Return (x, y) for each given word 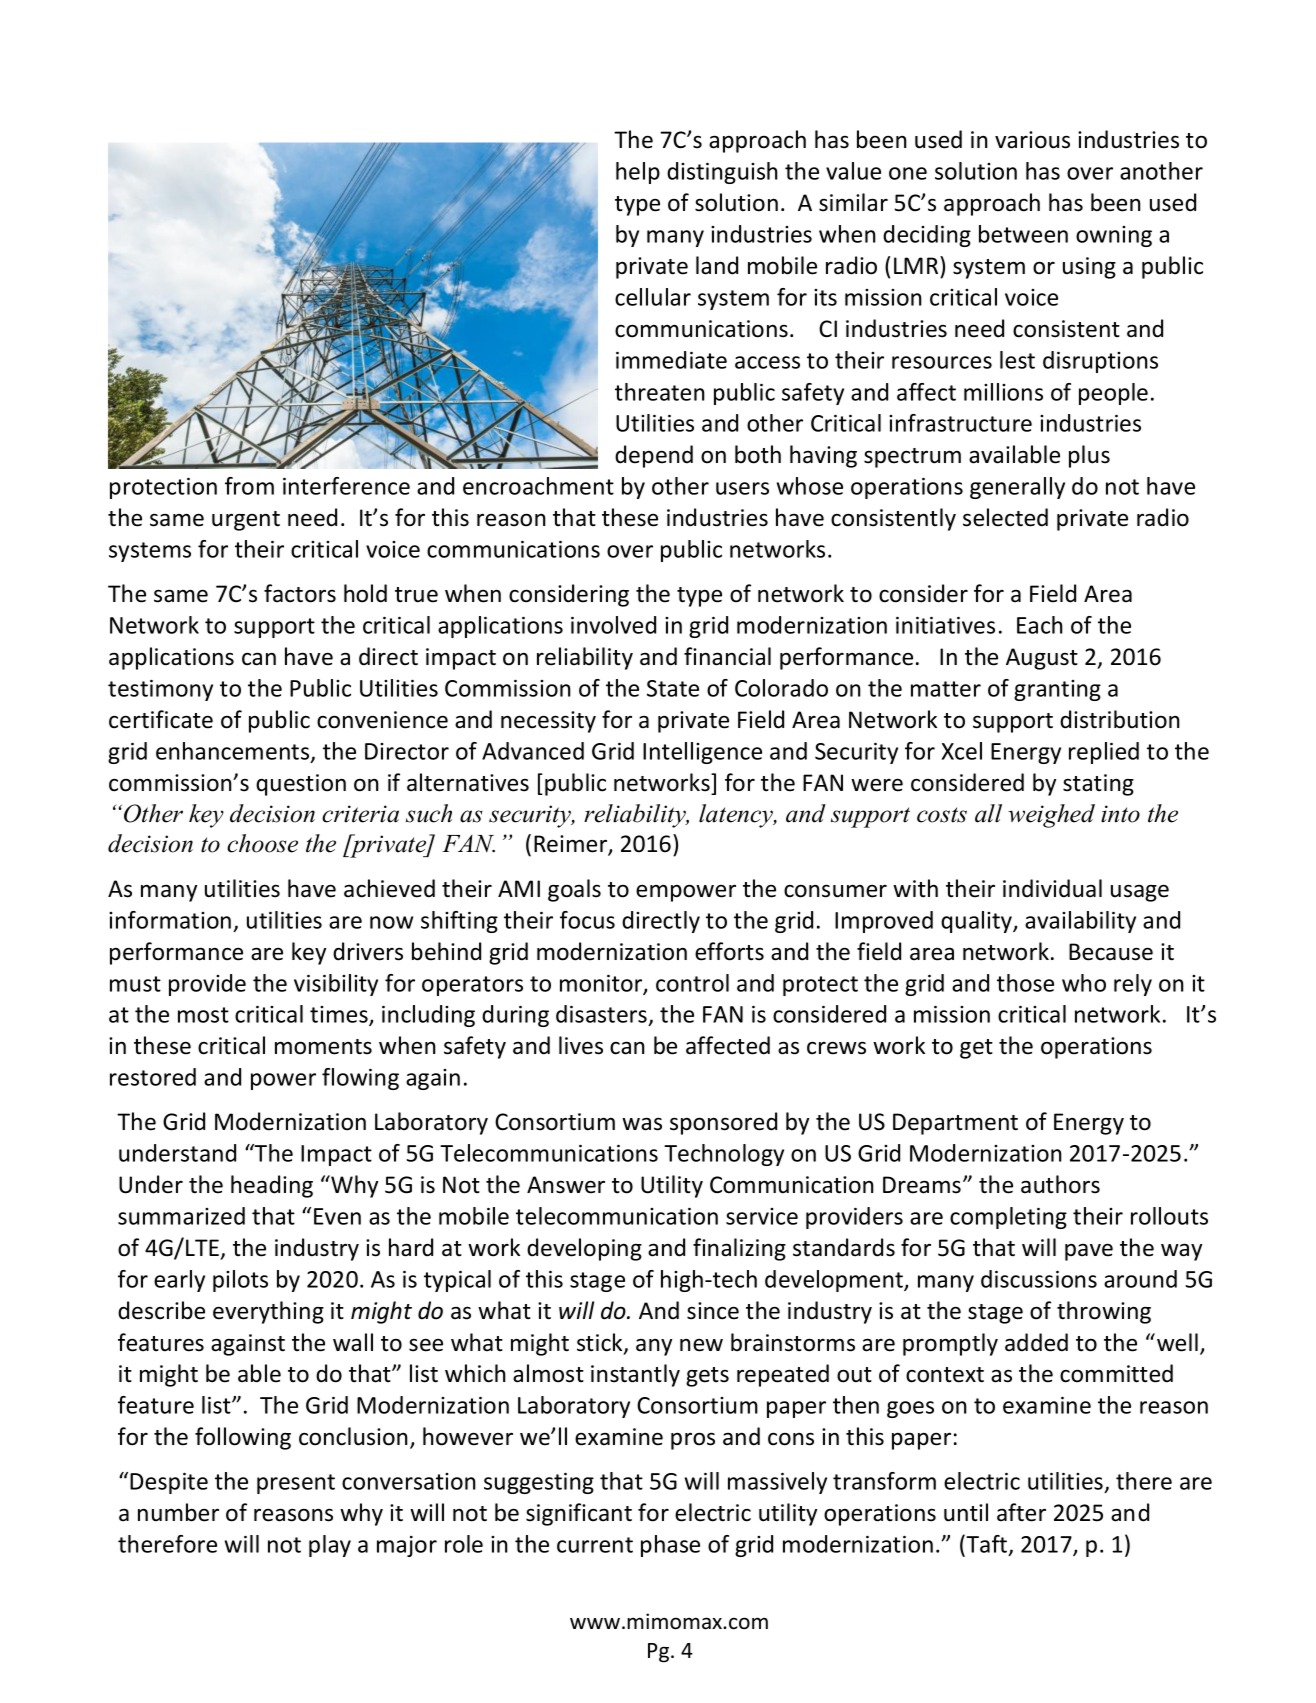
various (1032, 140)
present (296, 1484)
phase (670, 1546)
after (1021, 1512)
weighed (1051, 816)
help (638, 173)
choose (262, 843)
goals (574, 890)
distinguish (722, 173)
